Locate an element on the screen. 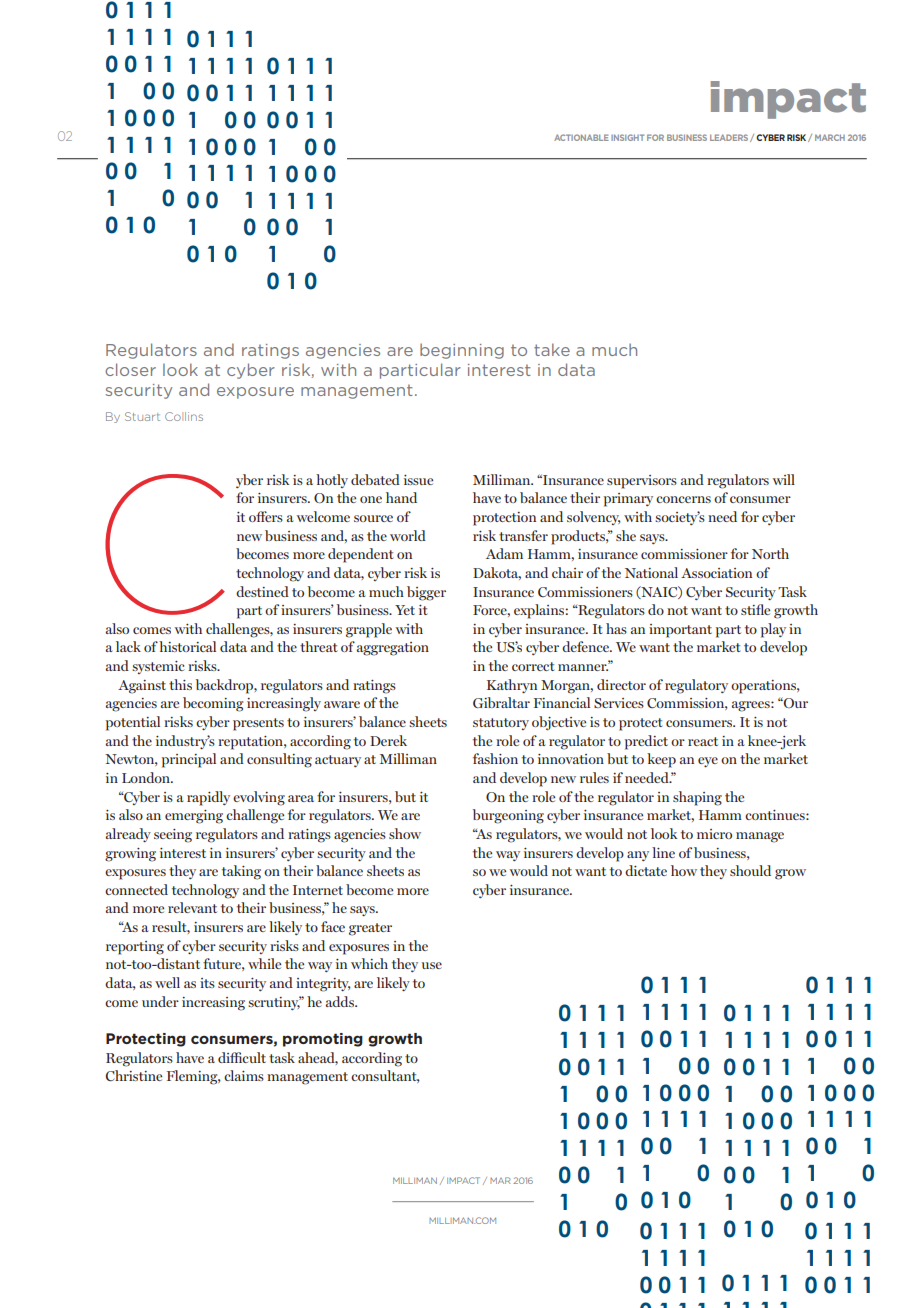 This screenshot has width=924, height=1308. difficult is located at coordinates (242, 1057).
